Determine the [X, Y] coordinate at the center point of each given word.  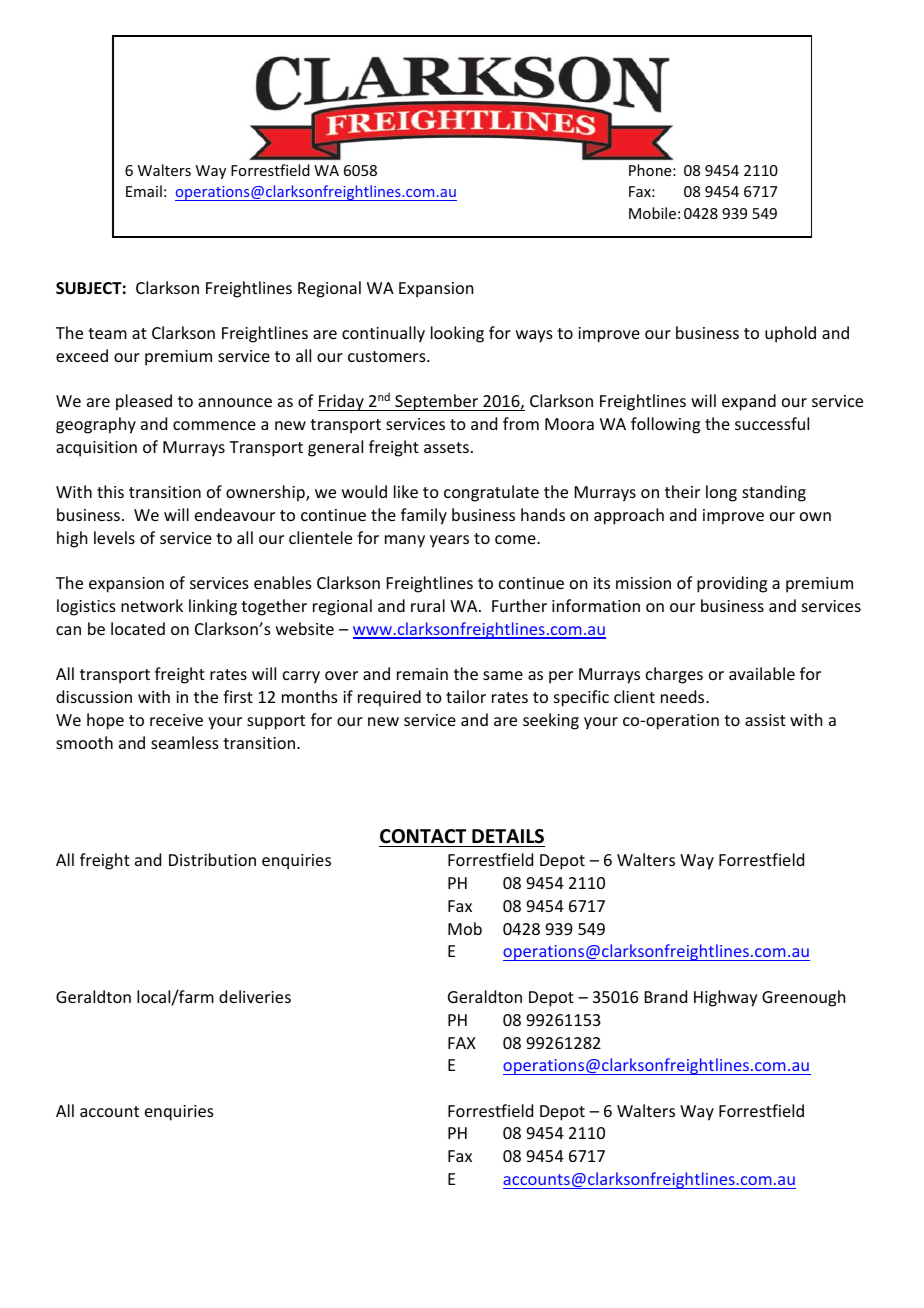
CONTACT [423, 836]
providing [732, 584]
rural [428, 605]
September [437, 402]
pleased [144, 402]
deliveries [255, 996]
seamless [185, 742]
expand [749, 402]
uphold [790, 334]
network [152, 605]
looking [457, 334]
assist [765, 720]
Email [144, 191]
